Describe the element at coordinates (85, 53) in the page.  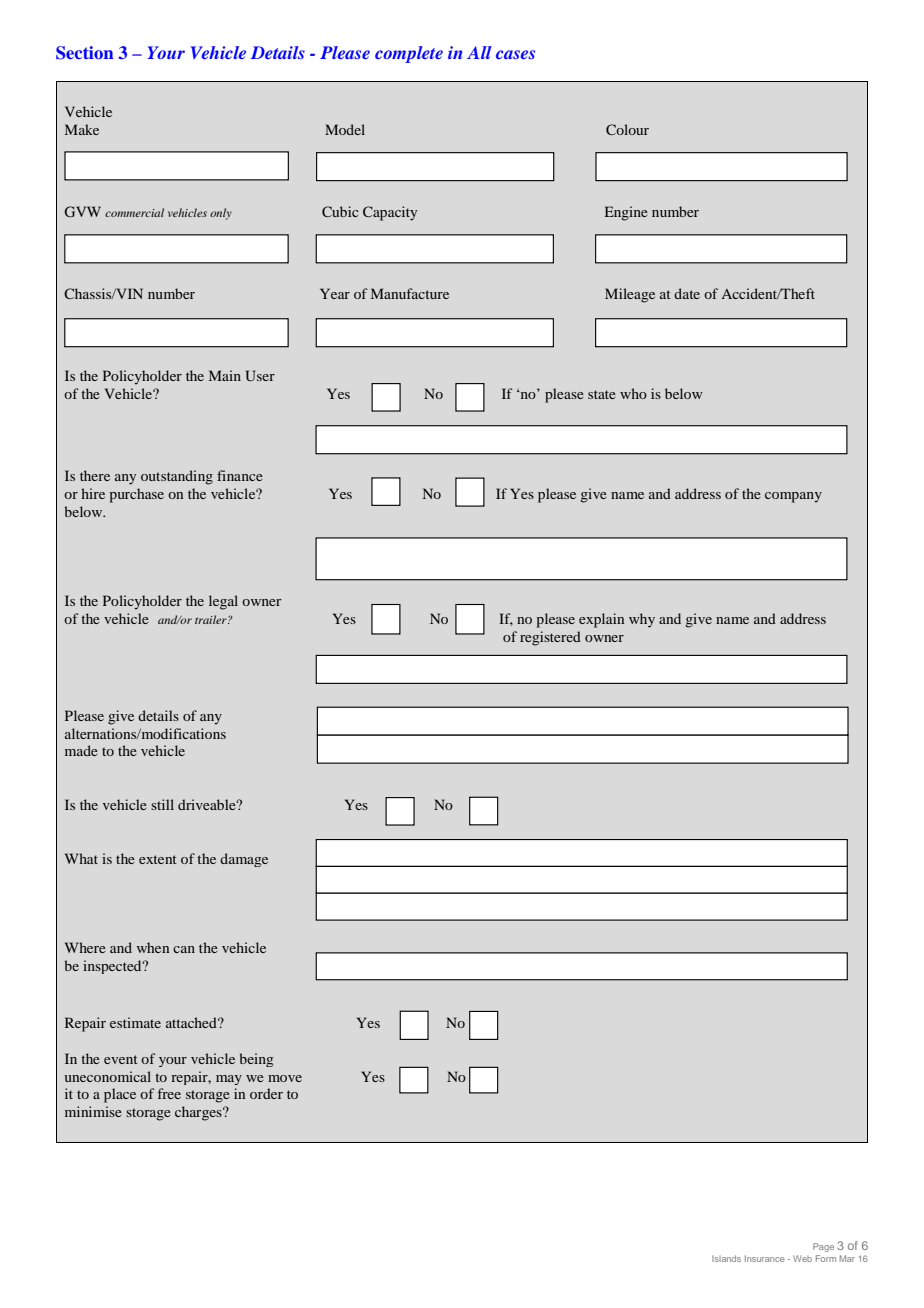
I see `Section` at that location.
